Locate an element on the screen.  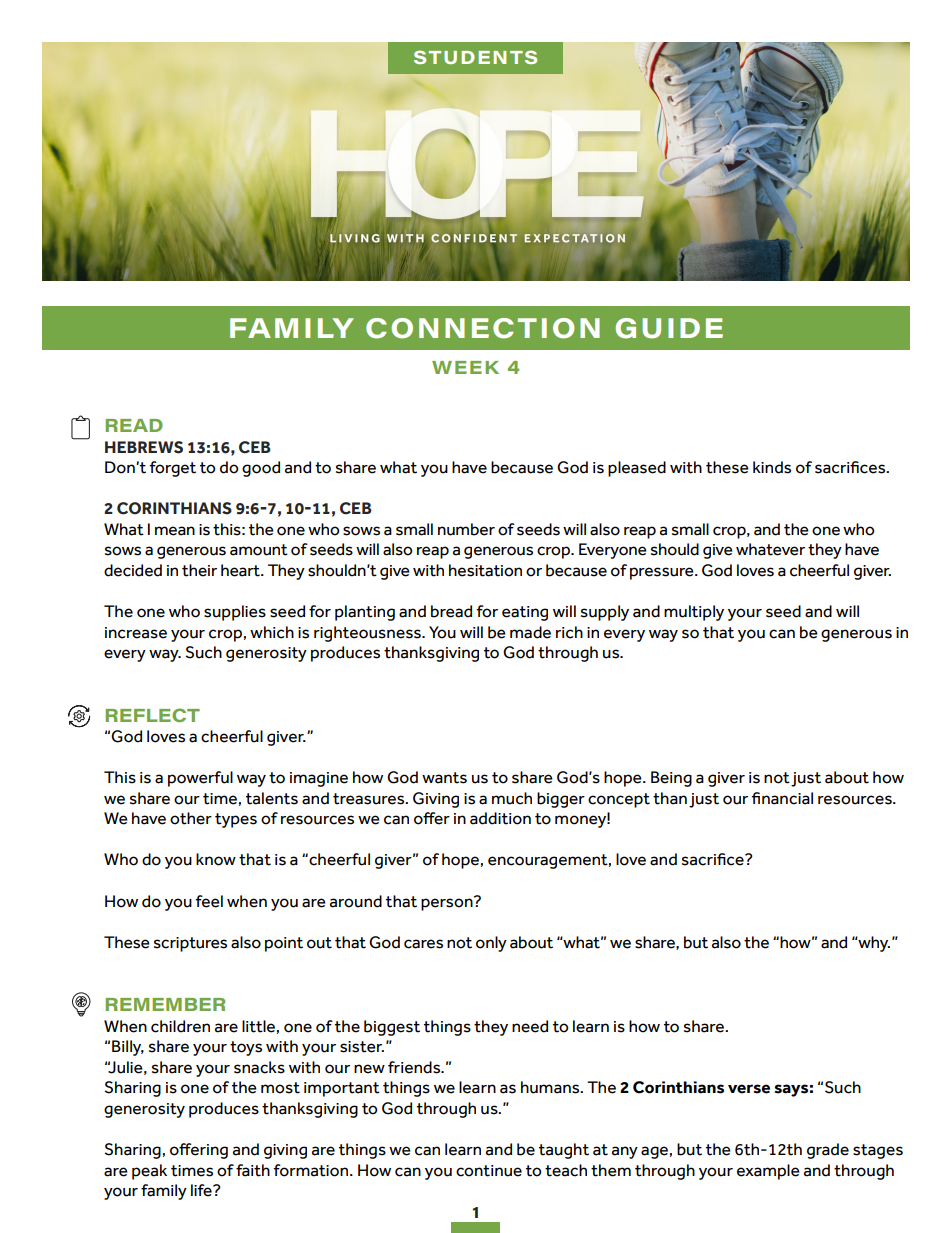
faith is located at coordinates (253, 1170).
